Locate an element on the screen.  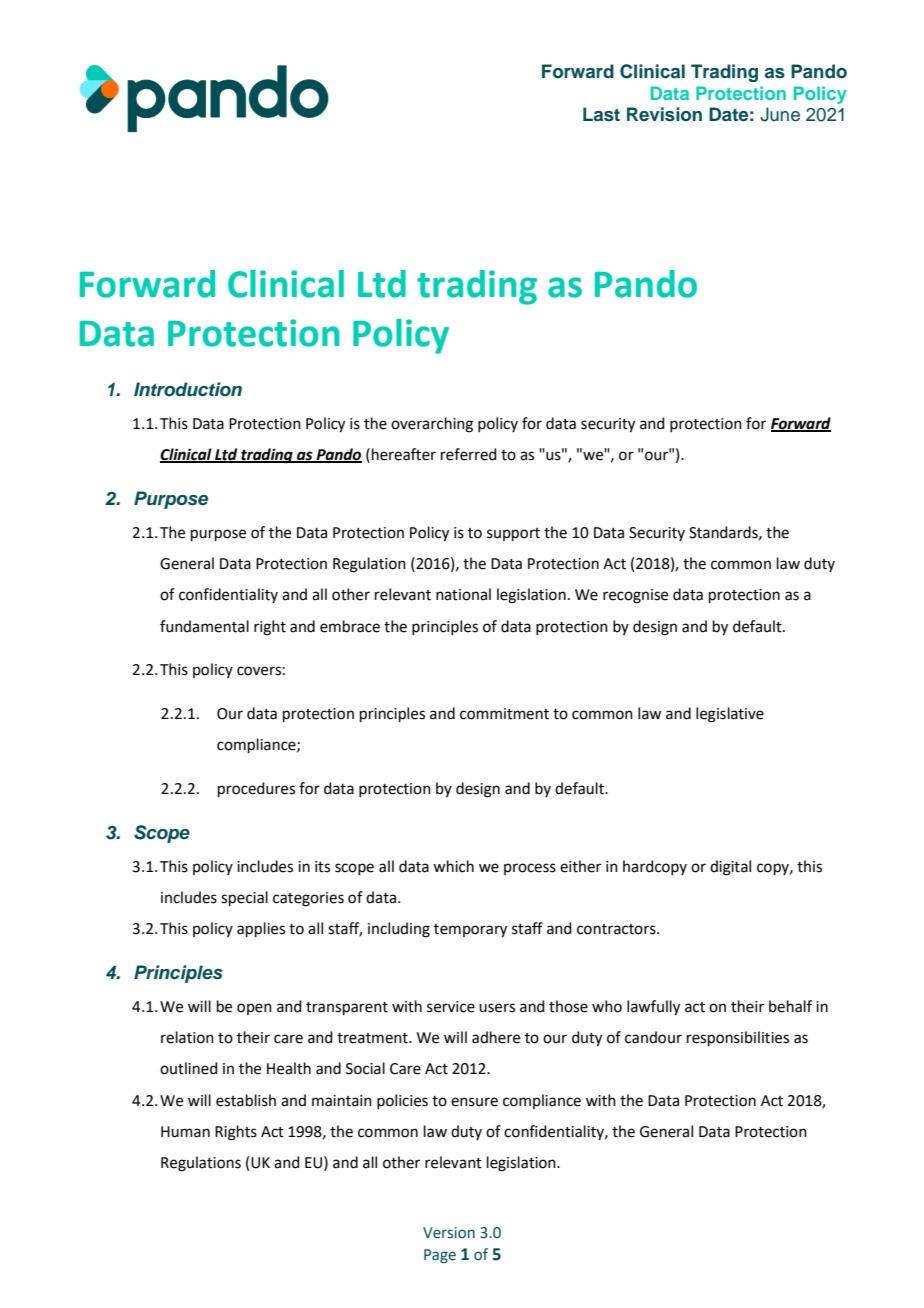
Last is located at coordinates (601, 114).
